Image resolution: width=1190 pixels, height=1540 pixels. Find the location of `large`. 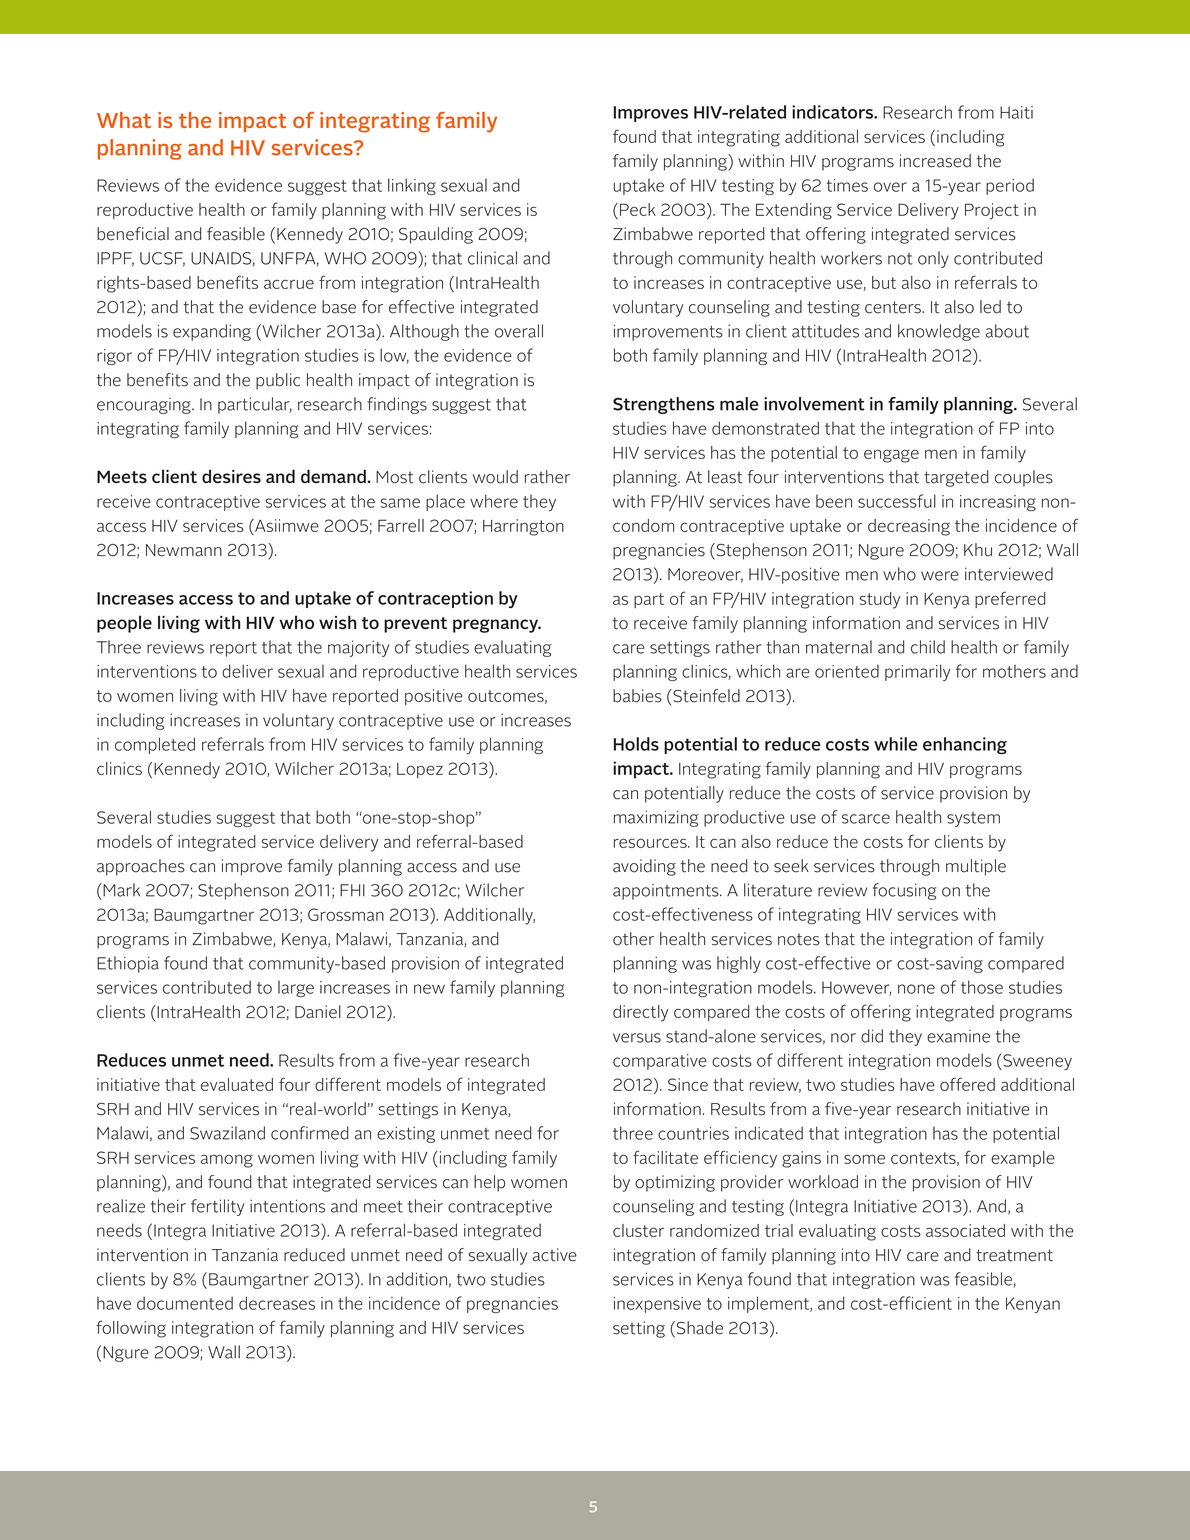

large is located at coordinates (296, 989).
